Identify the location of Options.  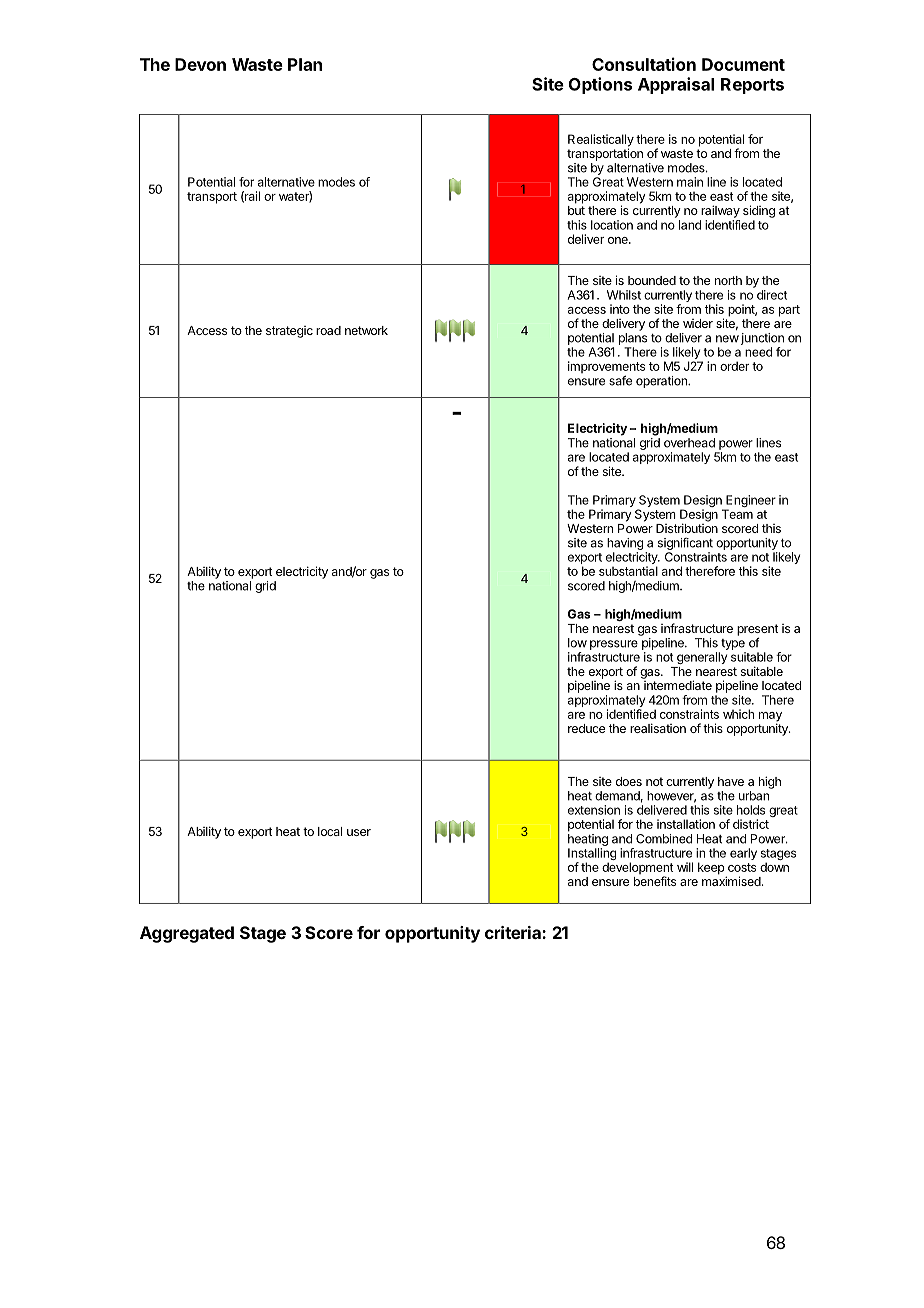
(600, 85).
